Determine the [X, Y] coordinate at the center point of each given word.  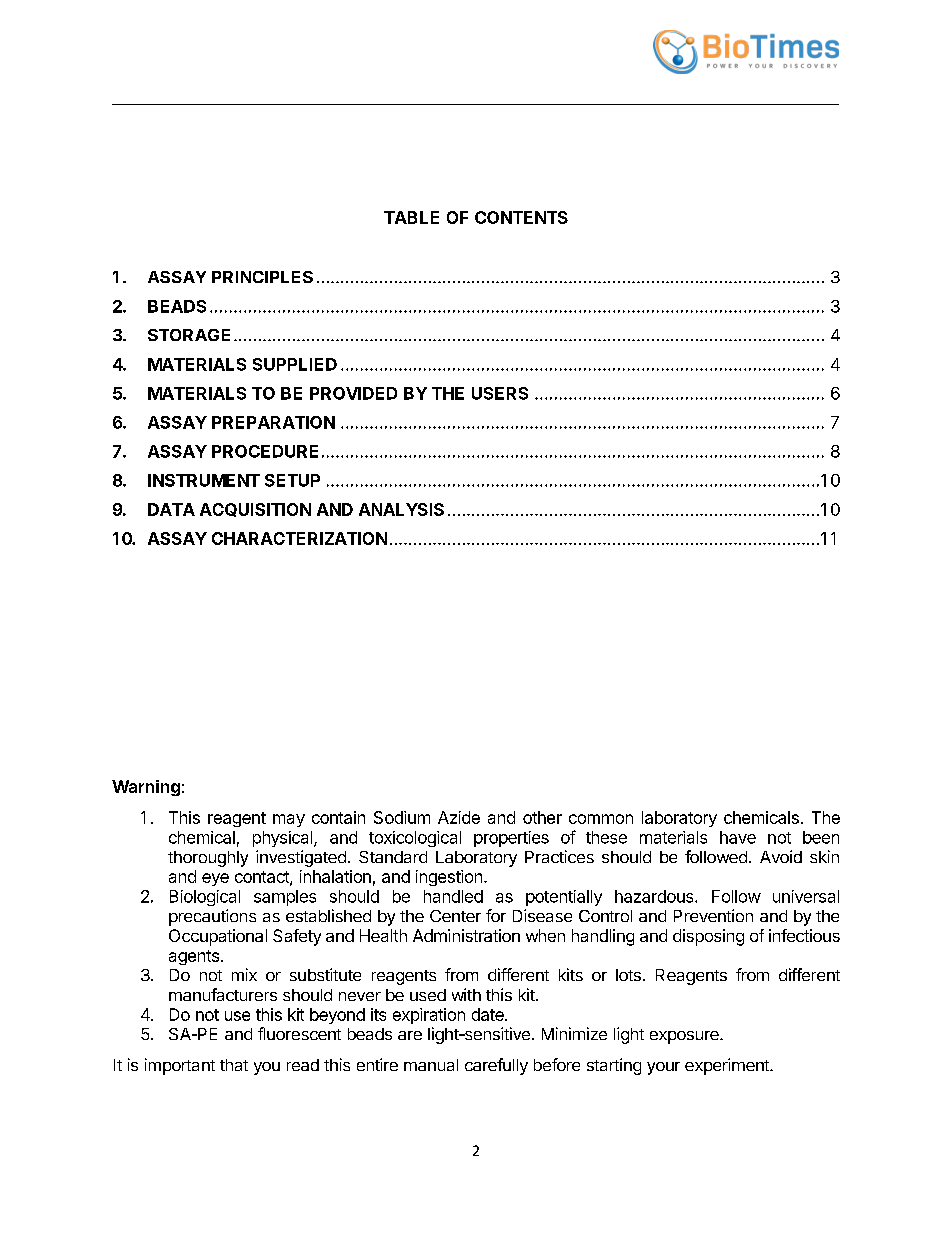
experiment [728, 1066]
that [234, 1065]
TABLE [411, 217]
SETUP [292, 480]
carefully [496, 1066]
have [738, 837]
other [542, 817]
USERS [500, 393]
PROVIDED [353, 393]
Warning [146, 788]
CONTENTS [521, 217]
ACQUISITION [255, 510]
